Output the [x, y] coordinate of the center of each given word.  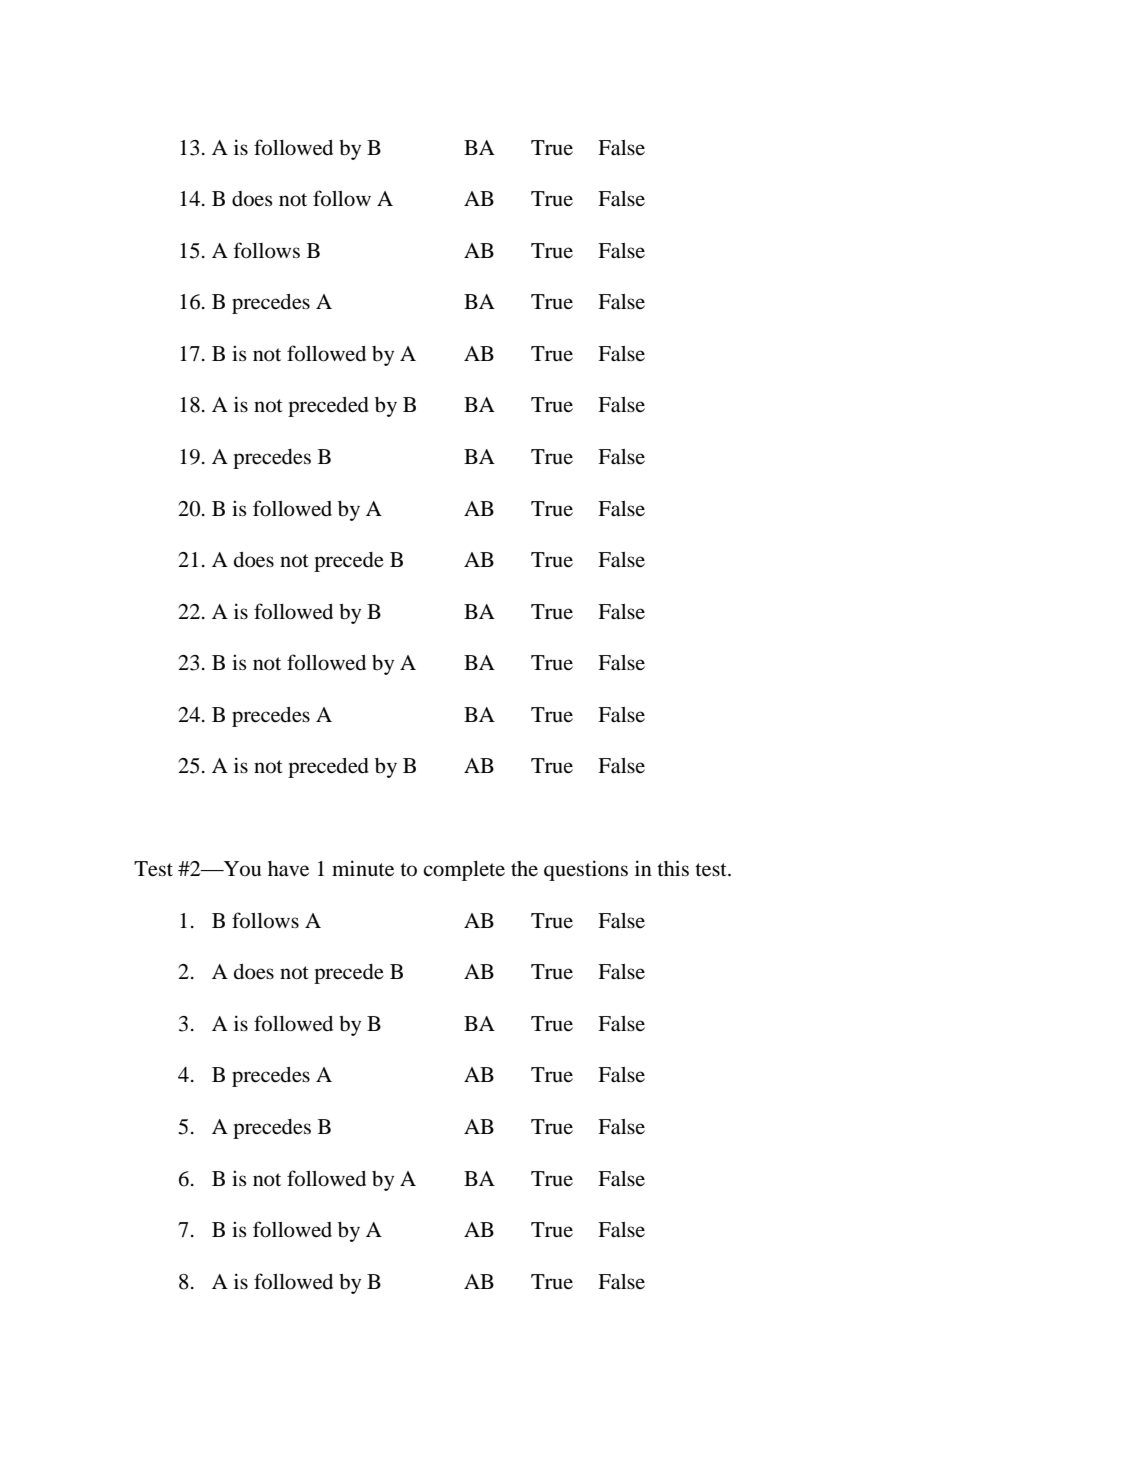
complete [464, 871]
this [673, 868]
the [524, 868]
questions [586, 870]
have [288, 869]
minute [363, 868]
